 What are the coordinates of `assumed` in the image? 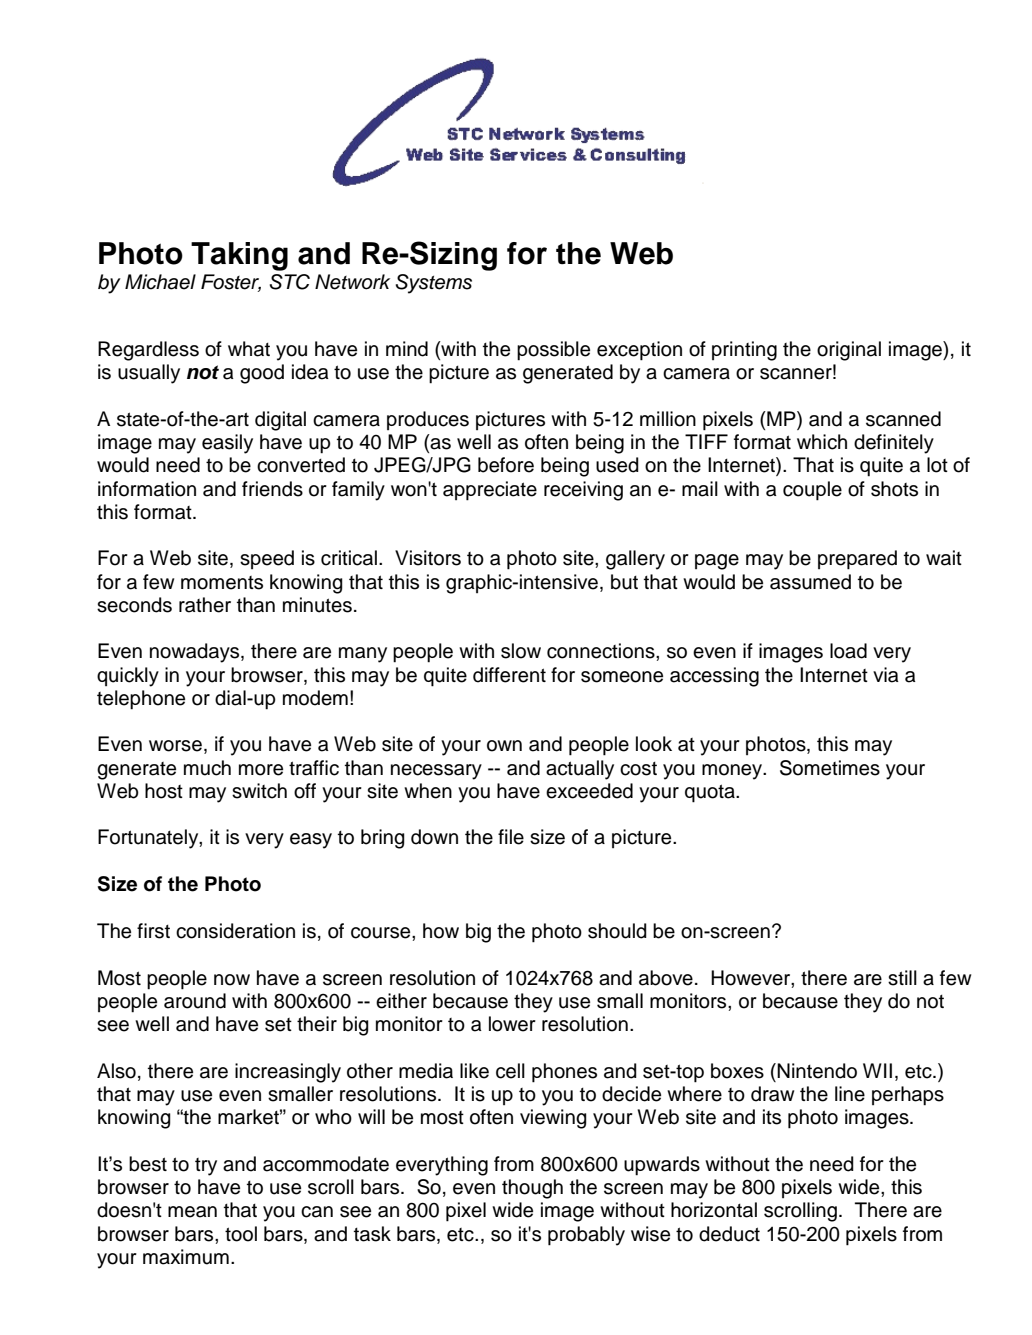 It's located at (810, 582).
